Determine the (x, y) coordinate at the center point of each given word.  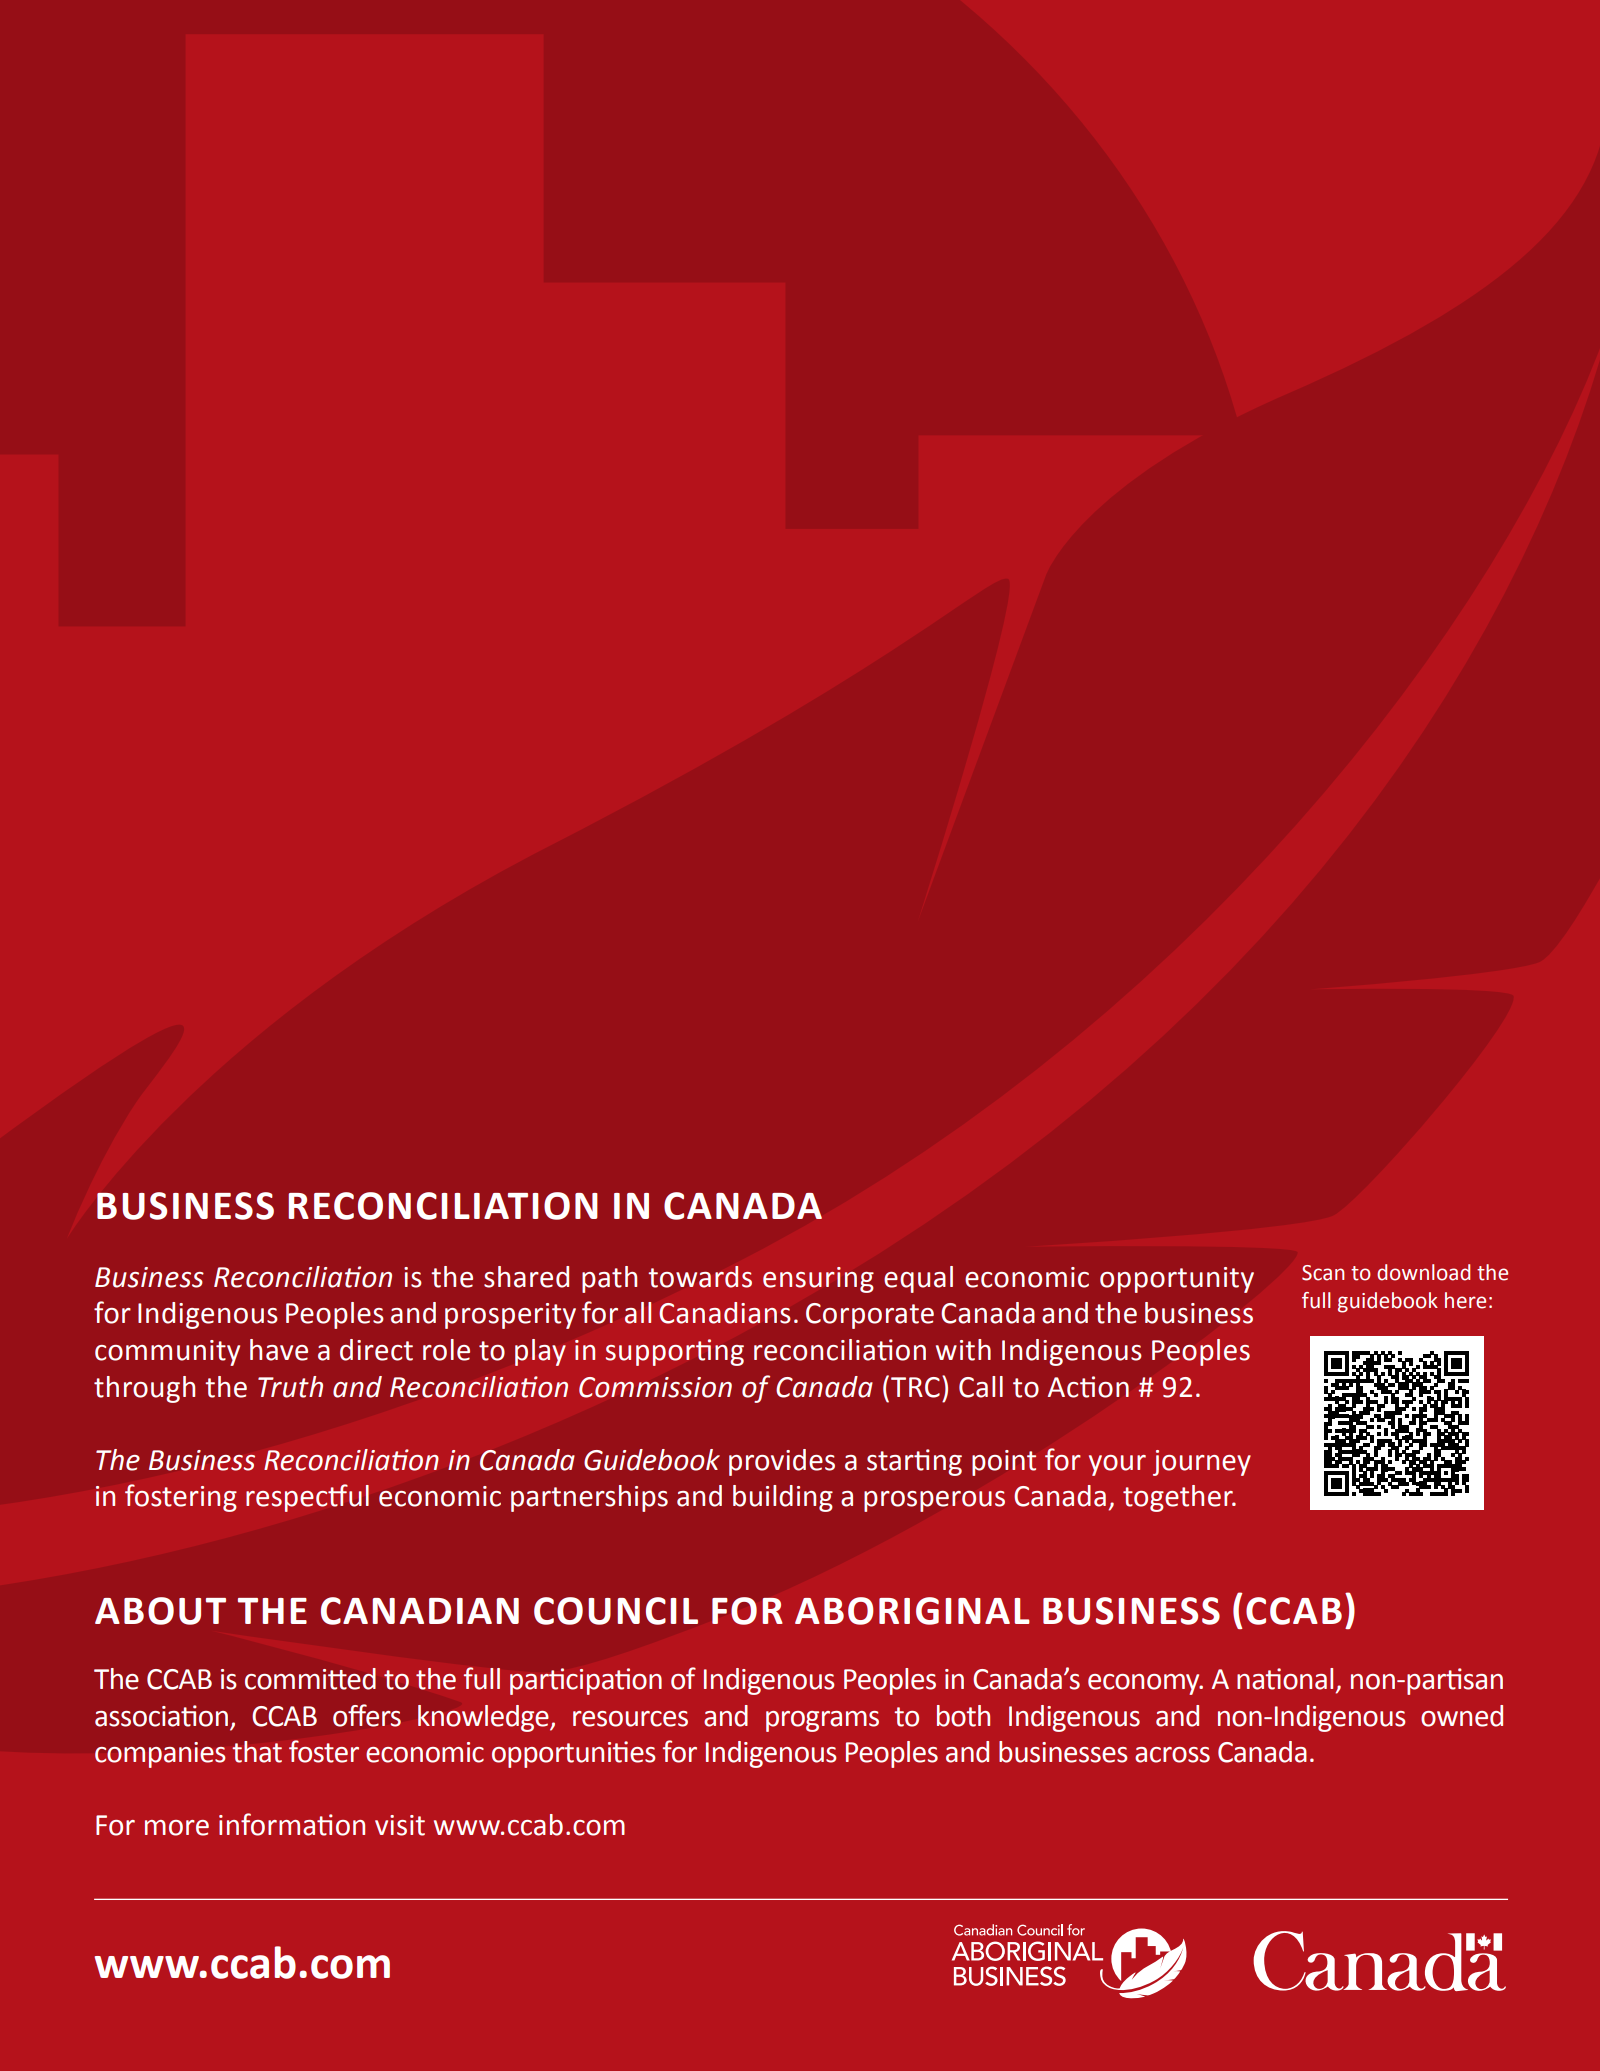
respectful (307, 1498)
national (1285, 1679)
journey (1202, 1463)
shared (526, 1277)
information (292, 1824)
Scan (1323, 1273)
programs (822, 1721)
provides (782, 1462)
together (1179, 1498)
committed (310, 1679)
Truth (290, 1387)
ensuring (818, 1280)
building (783, 1498)
